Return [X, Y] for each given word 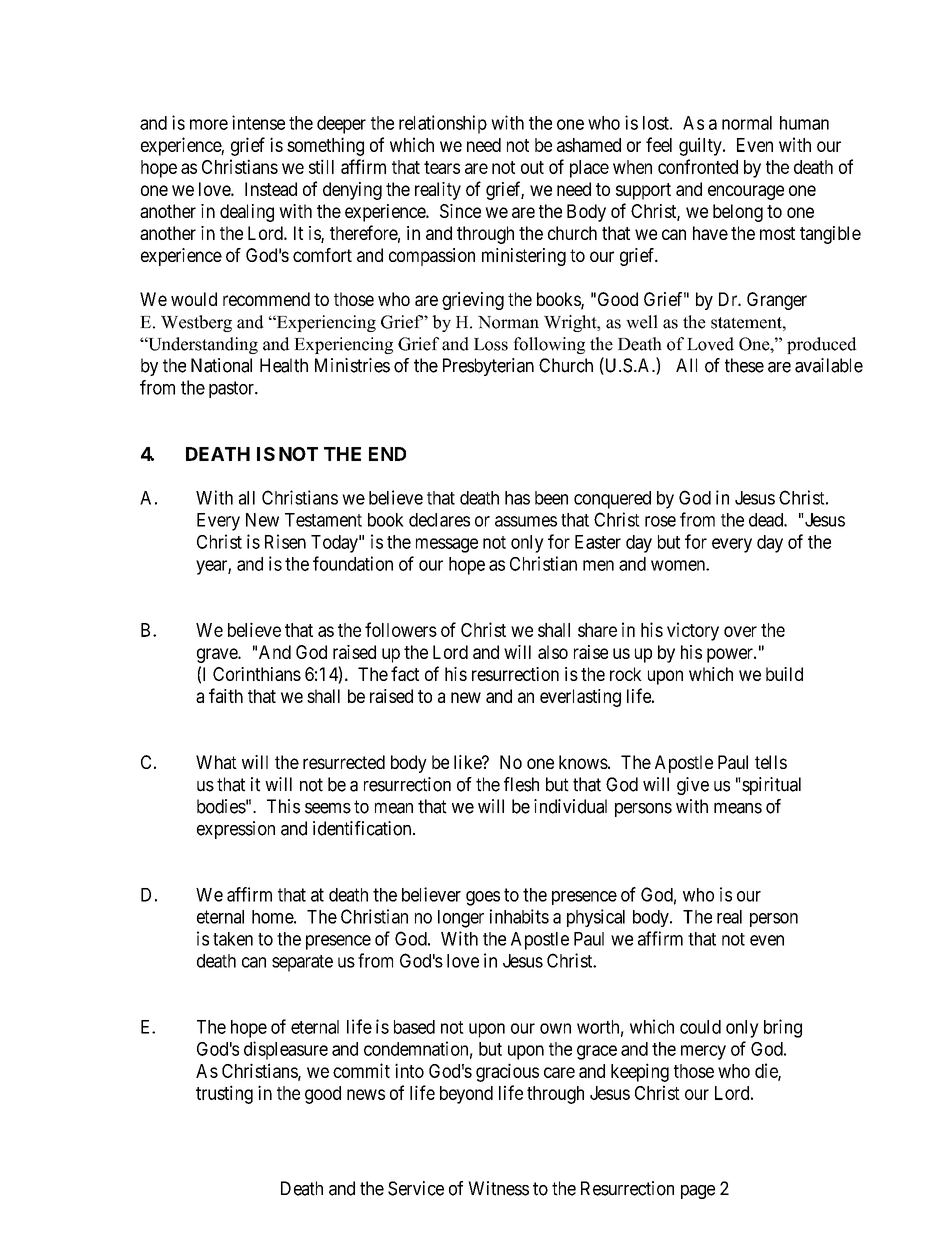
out [532, 167]
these [744, 365]
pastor [232, 389]
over [740, 631]
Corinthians [257, 674]
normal [747, 123]
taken [233, 939]
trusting [224, 1094]
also [553, 652]
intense [258, 122]
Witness [498, 1188]
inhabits [519, 916]
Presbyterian [488, 367]
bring [783, 1028]
